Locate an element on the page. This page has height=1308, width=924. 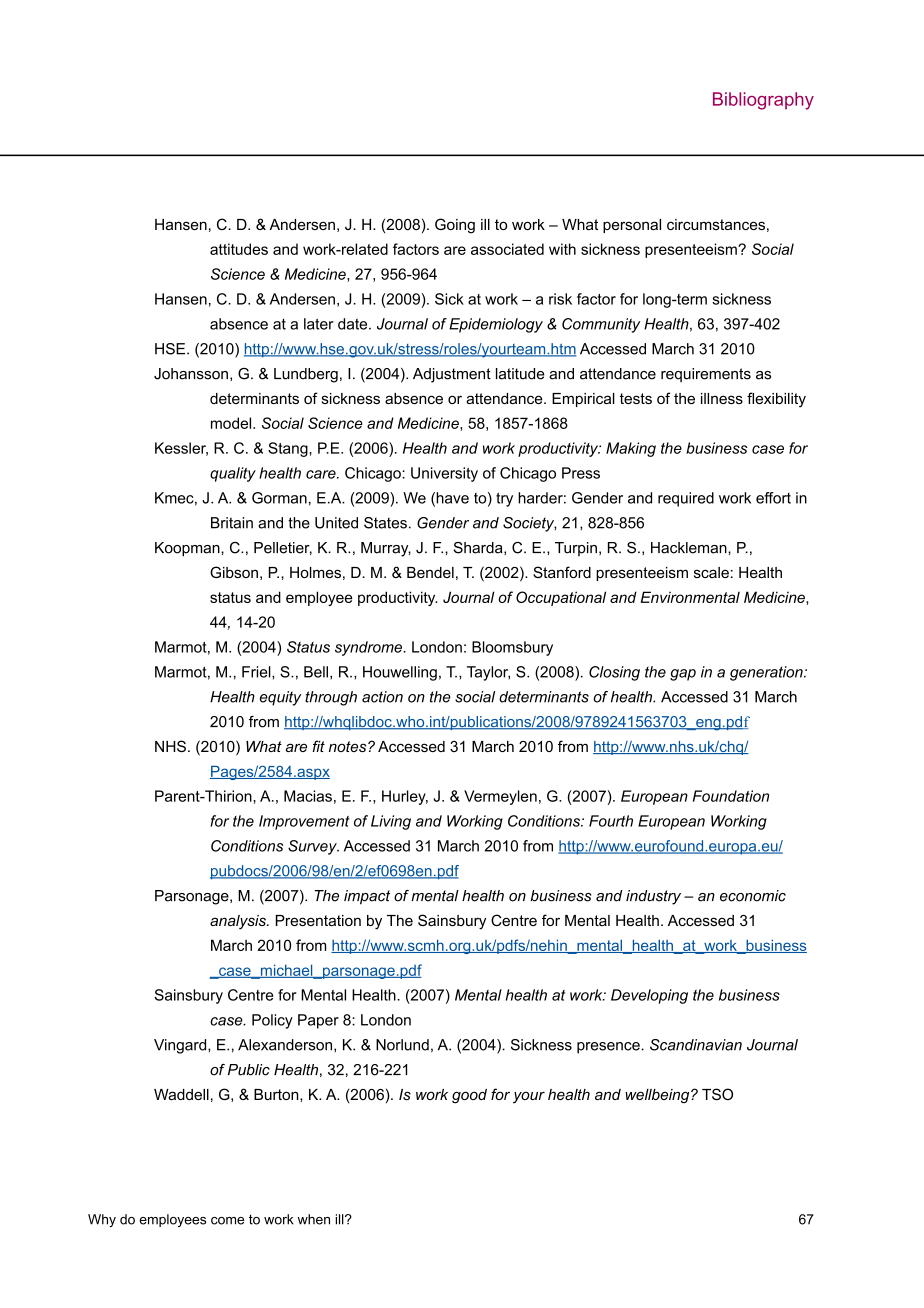
quality is located at coordinates (233, 474).
